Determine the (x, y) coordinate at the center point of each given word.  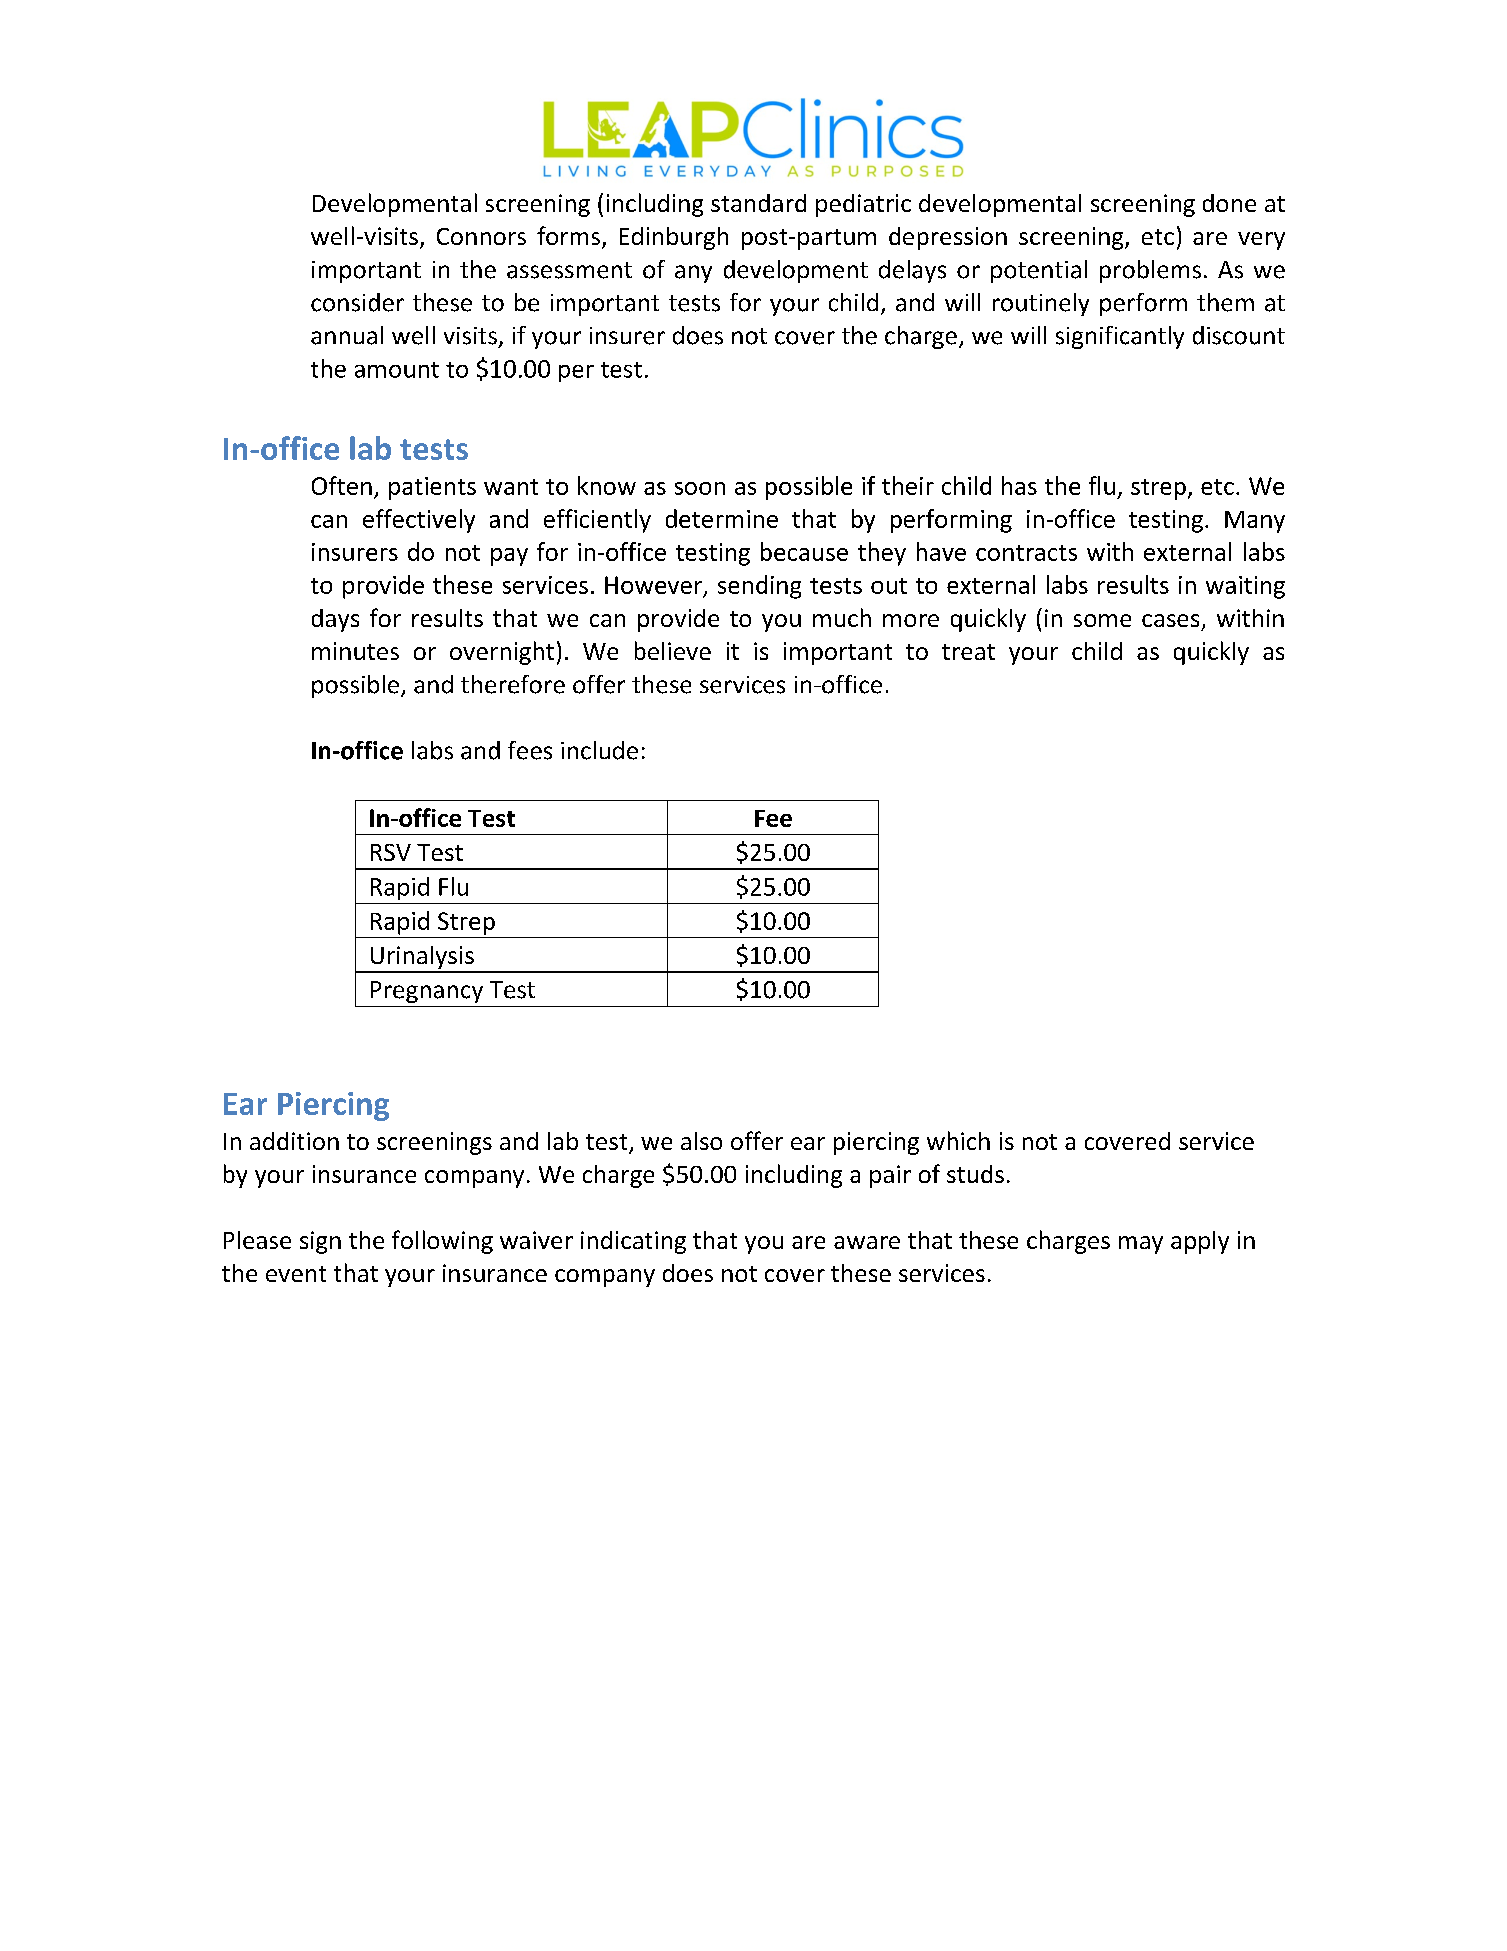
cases (1170, 620)
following (442, 1242)
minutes (355, 651)
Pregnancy (427, 992)
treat (968, 652)
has (1019, 485)
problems (1150, 271)
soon (700, 488)
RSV (391, 852)
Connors (481, 236)
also (701, 1141)
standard (758, 203)
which (958, 1140)
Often (342, 485)
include (599, 750)
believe (673, 650)
